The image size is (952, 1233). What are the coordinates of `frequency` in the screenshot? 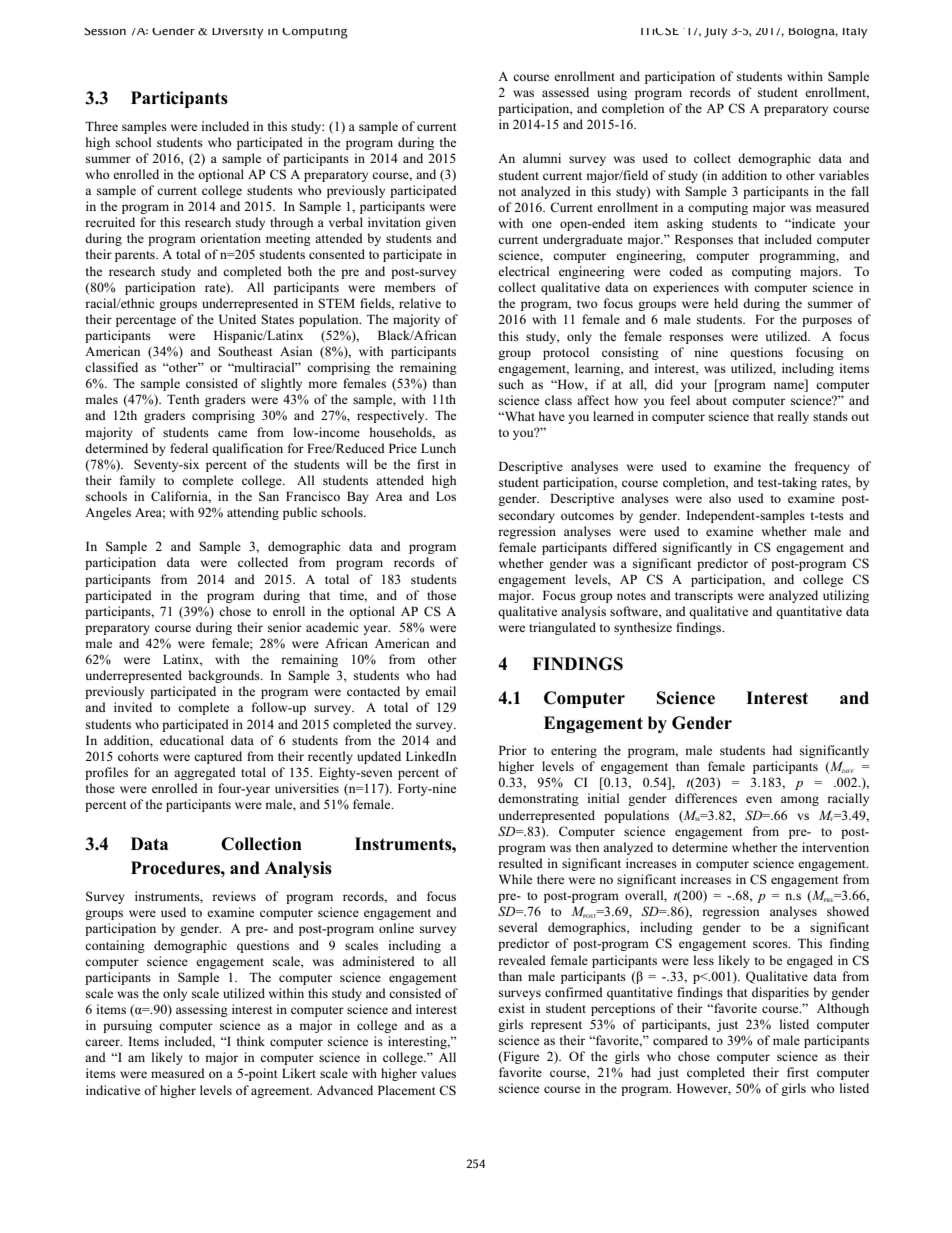 It's located at (822, 467).
